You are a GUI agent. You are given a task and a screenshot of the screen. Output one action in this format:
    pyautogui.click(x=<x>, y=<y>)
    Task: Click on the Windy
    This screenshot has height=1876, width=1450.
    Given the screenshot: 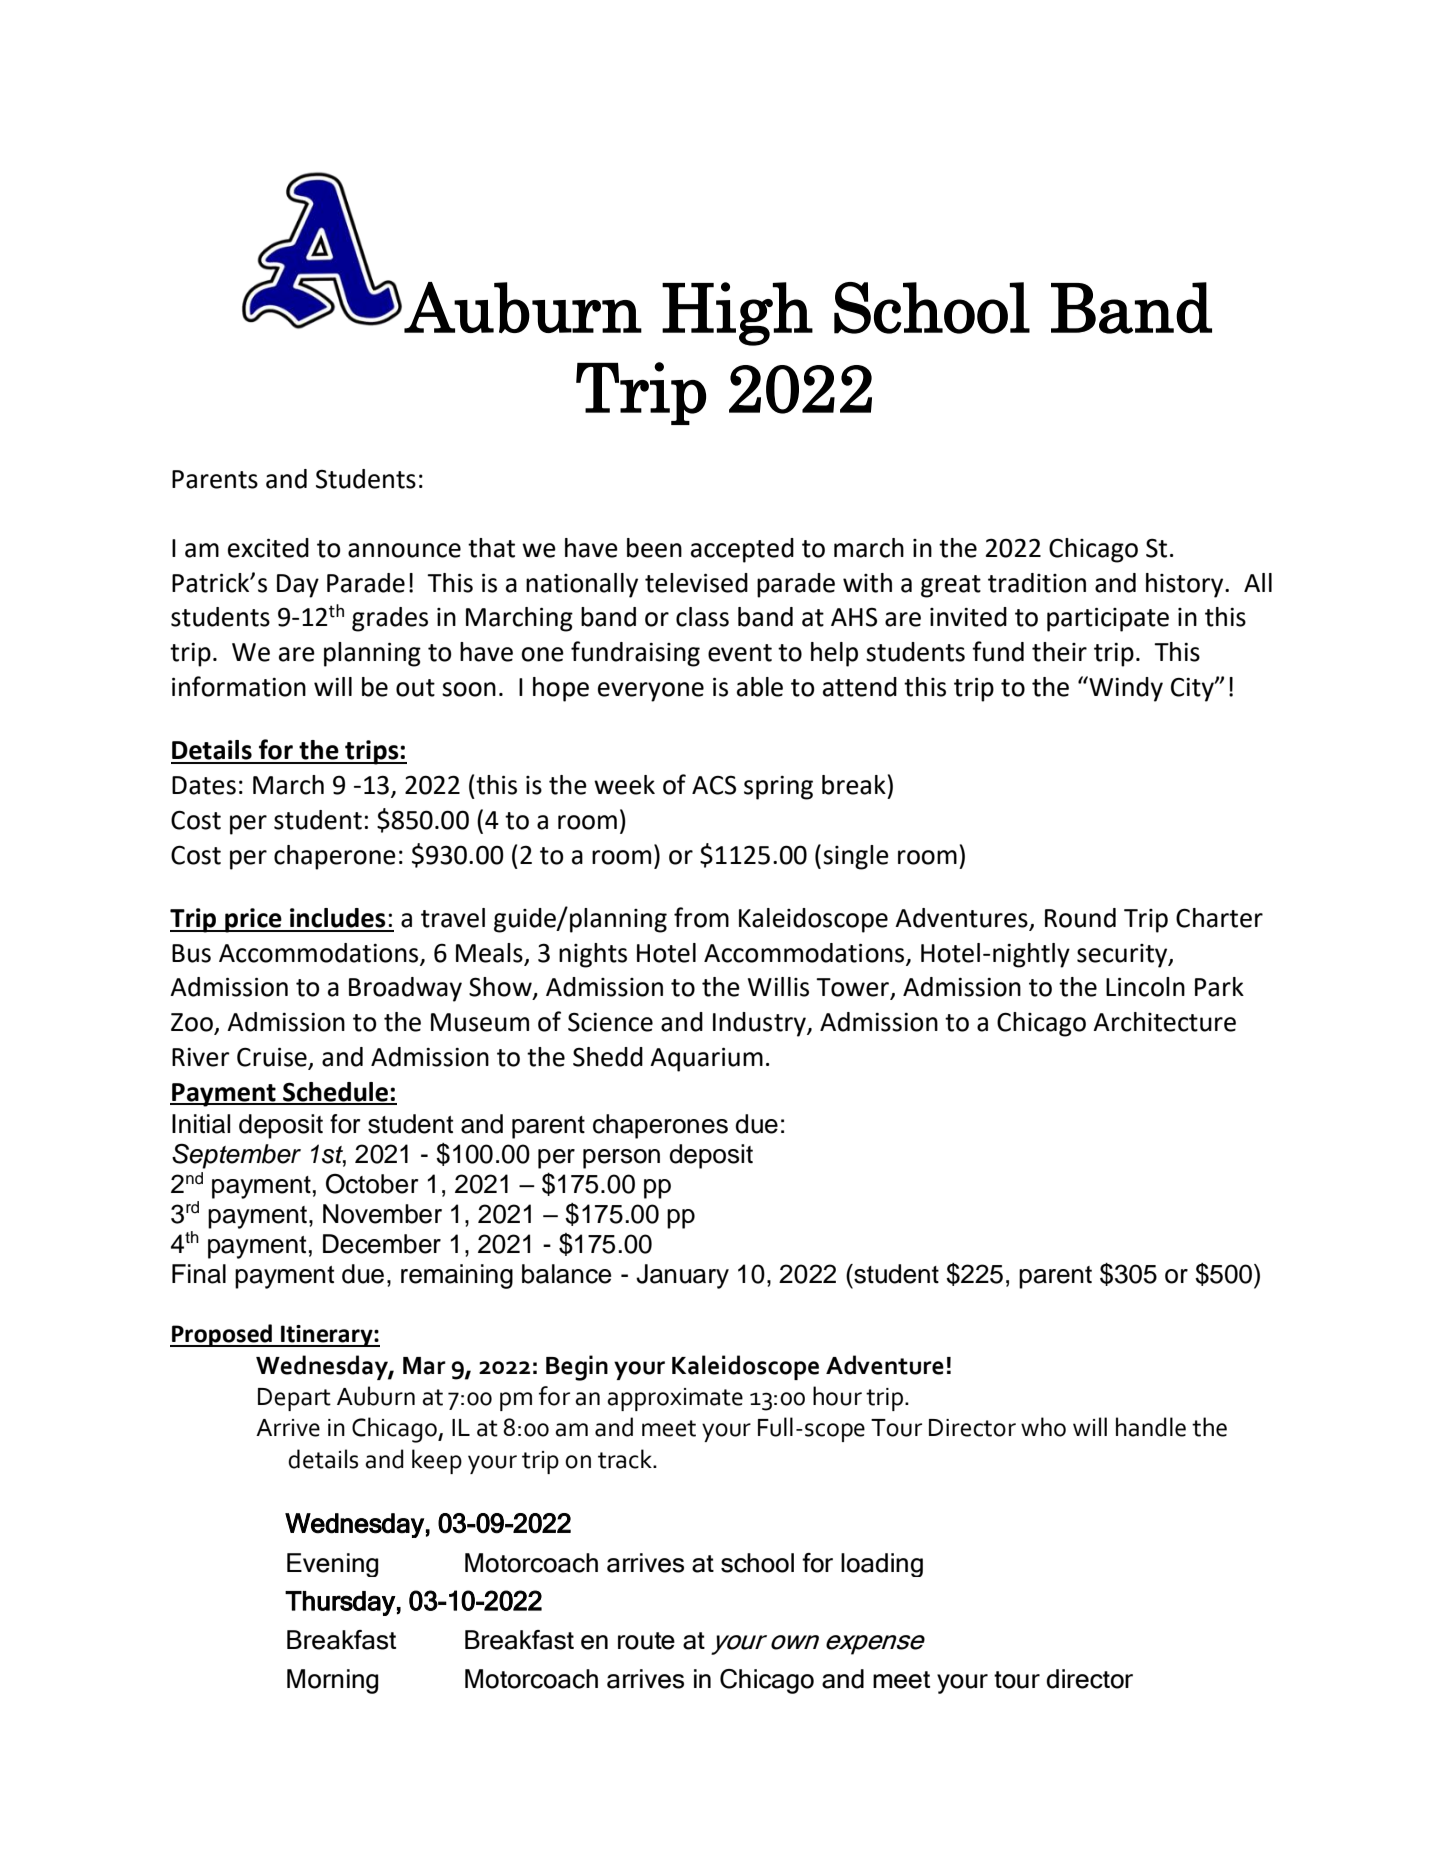 What is the action you would take?
    pyautogui.click(x=1125, y=689)
